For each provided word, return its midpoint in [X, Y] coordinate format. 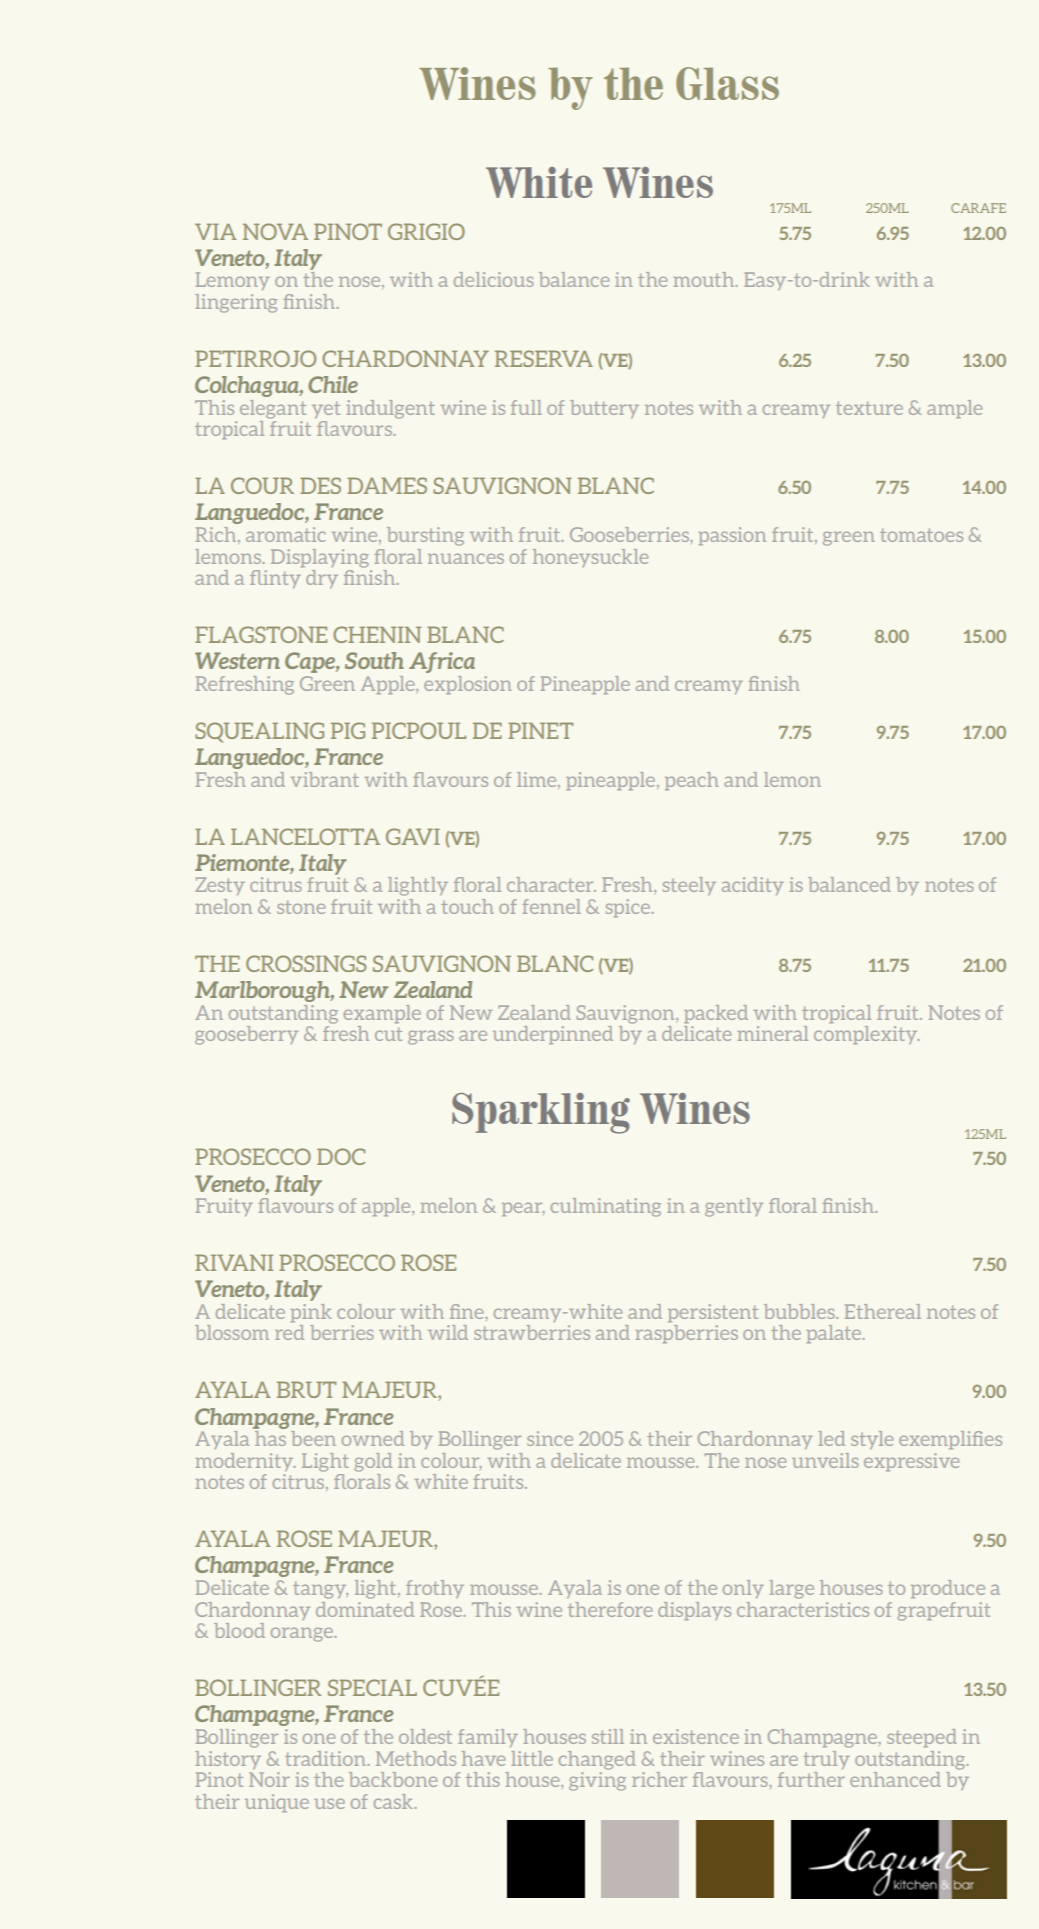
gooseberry [246, 1035]
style [872, 1440]
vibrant [325, 779]
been [313, 1438]
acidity [753, 886]
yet [326, 409]
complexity [867, 1035]
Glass [727, 83]
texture [869, 408]
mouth [705, 279]
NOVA [275, 231]
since [550, 1438]
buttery [604, 409]
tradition [326, 1758]
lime [538, 780]
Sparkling [541, 1113]
